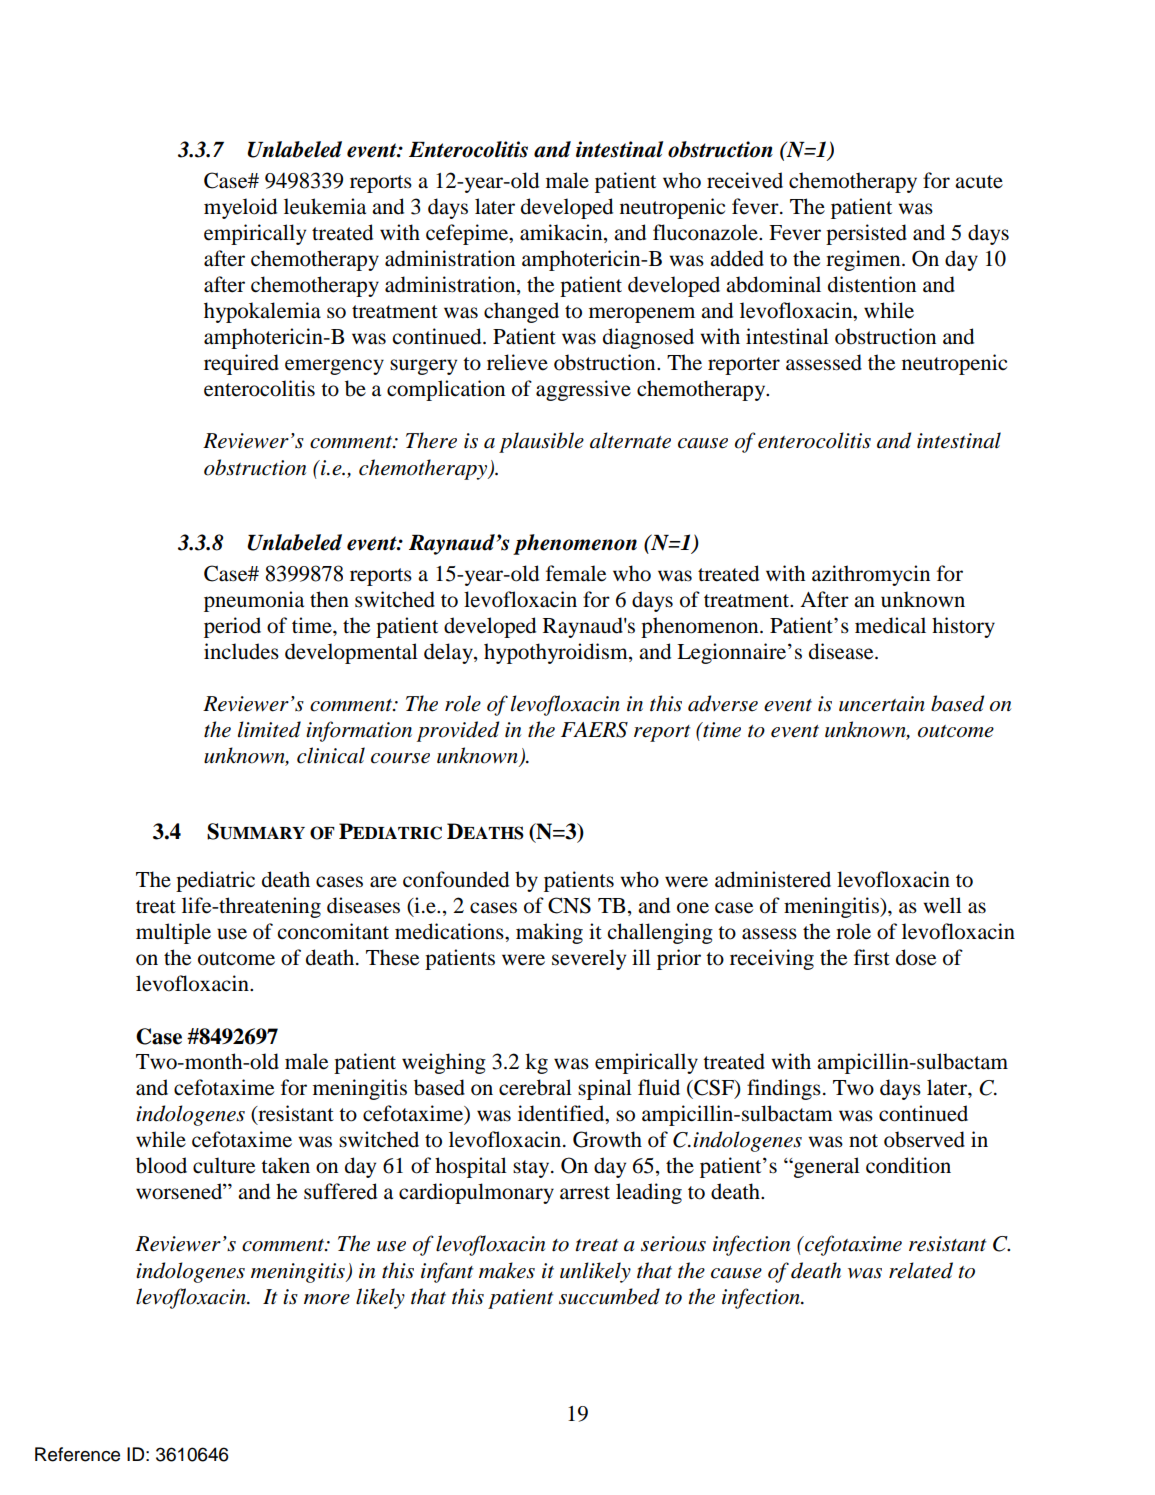  Describe the element at coordinates (921, 1270) in the document. I see `related` at that location.
